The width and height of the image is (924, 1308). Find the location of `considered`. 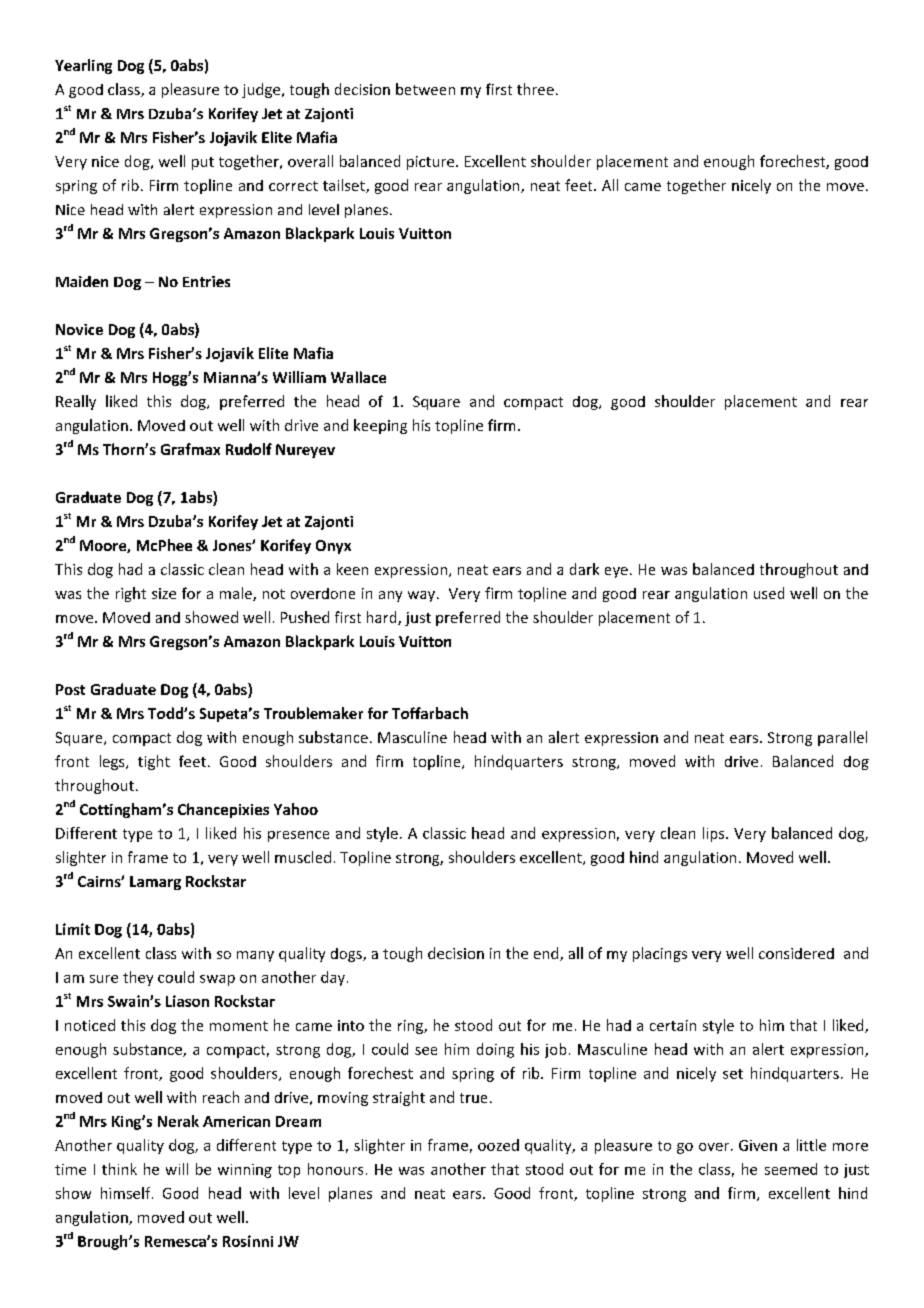

considered is located at coordinates (796, 953).
